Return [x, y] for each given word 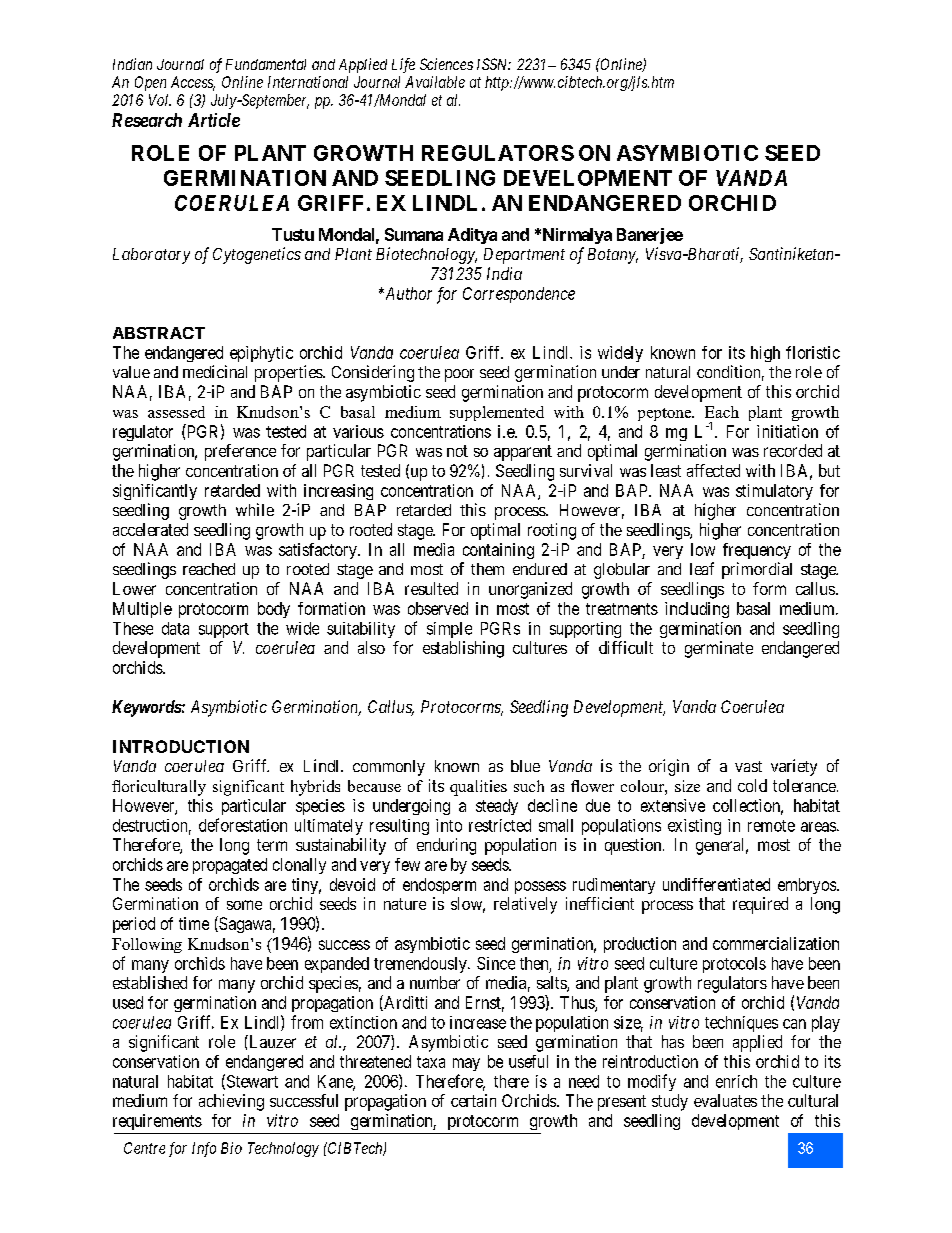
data [175, 628]
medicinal [215, 371]
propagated [230, 866]
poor [459, 375]
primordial [757, 570]
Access [193, 83]
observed [438, 608]
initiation [787, 431]
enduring [446, 846]
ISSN [494, 64]
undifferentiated [716, 884]
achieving [231, 1102]
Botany [613, 256]
